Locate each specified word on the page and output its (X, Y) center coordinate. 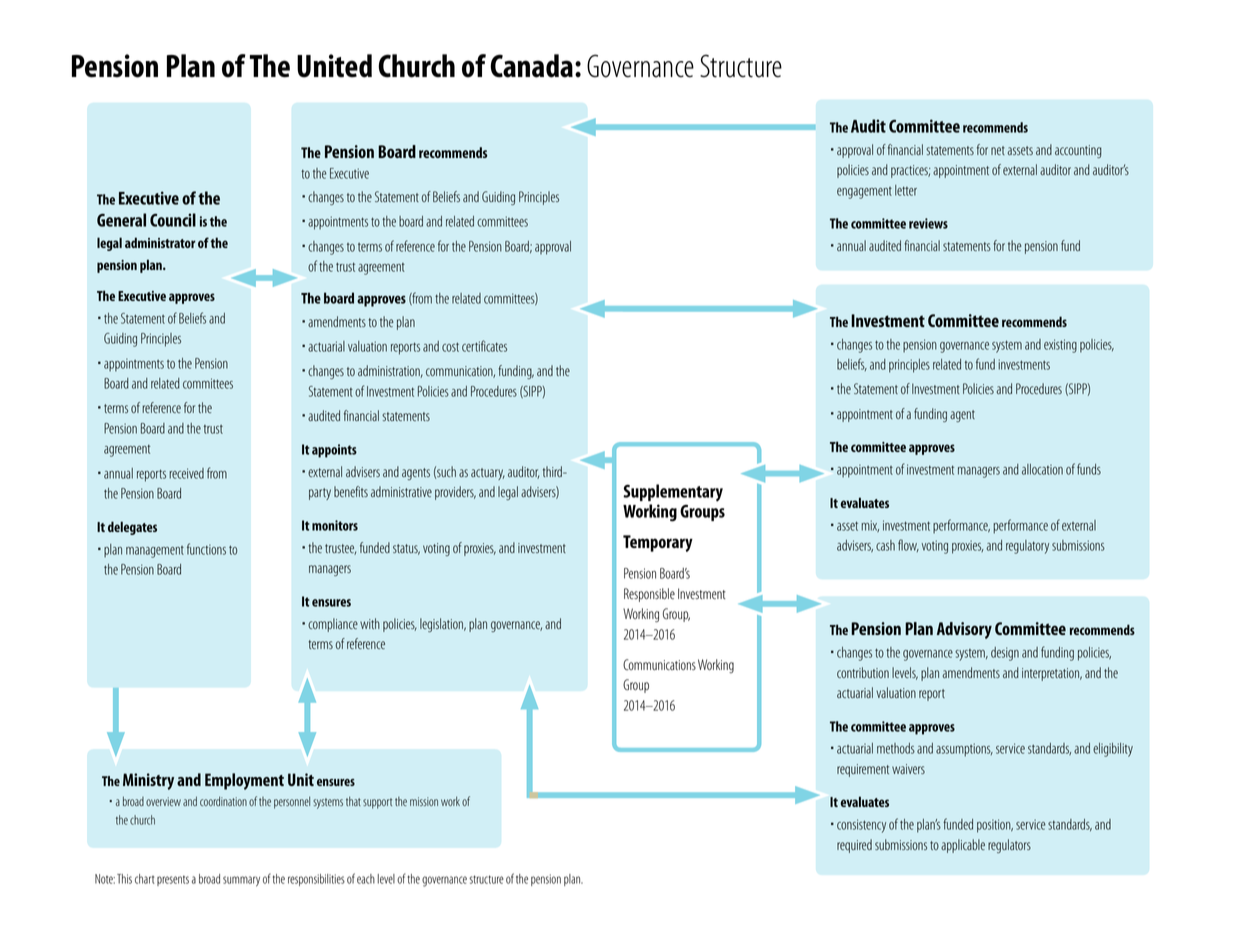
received (186, 473)
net (998, 150)
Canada (531, 66)
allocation (1042, 469)
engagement (864, 193)
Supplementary (673, 493)
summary (241, 881)
